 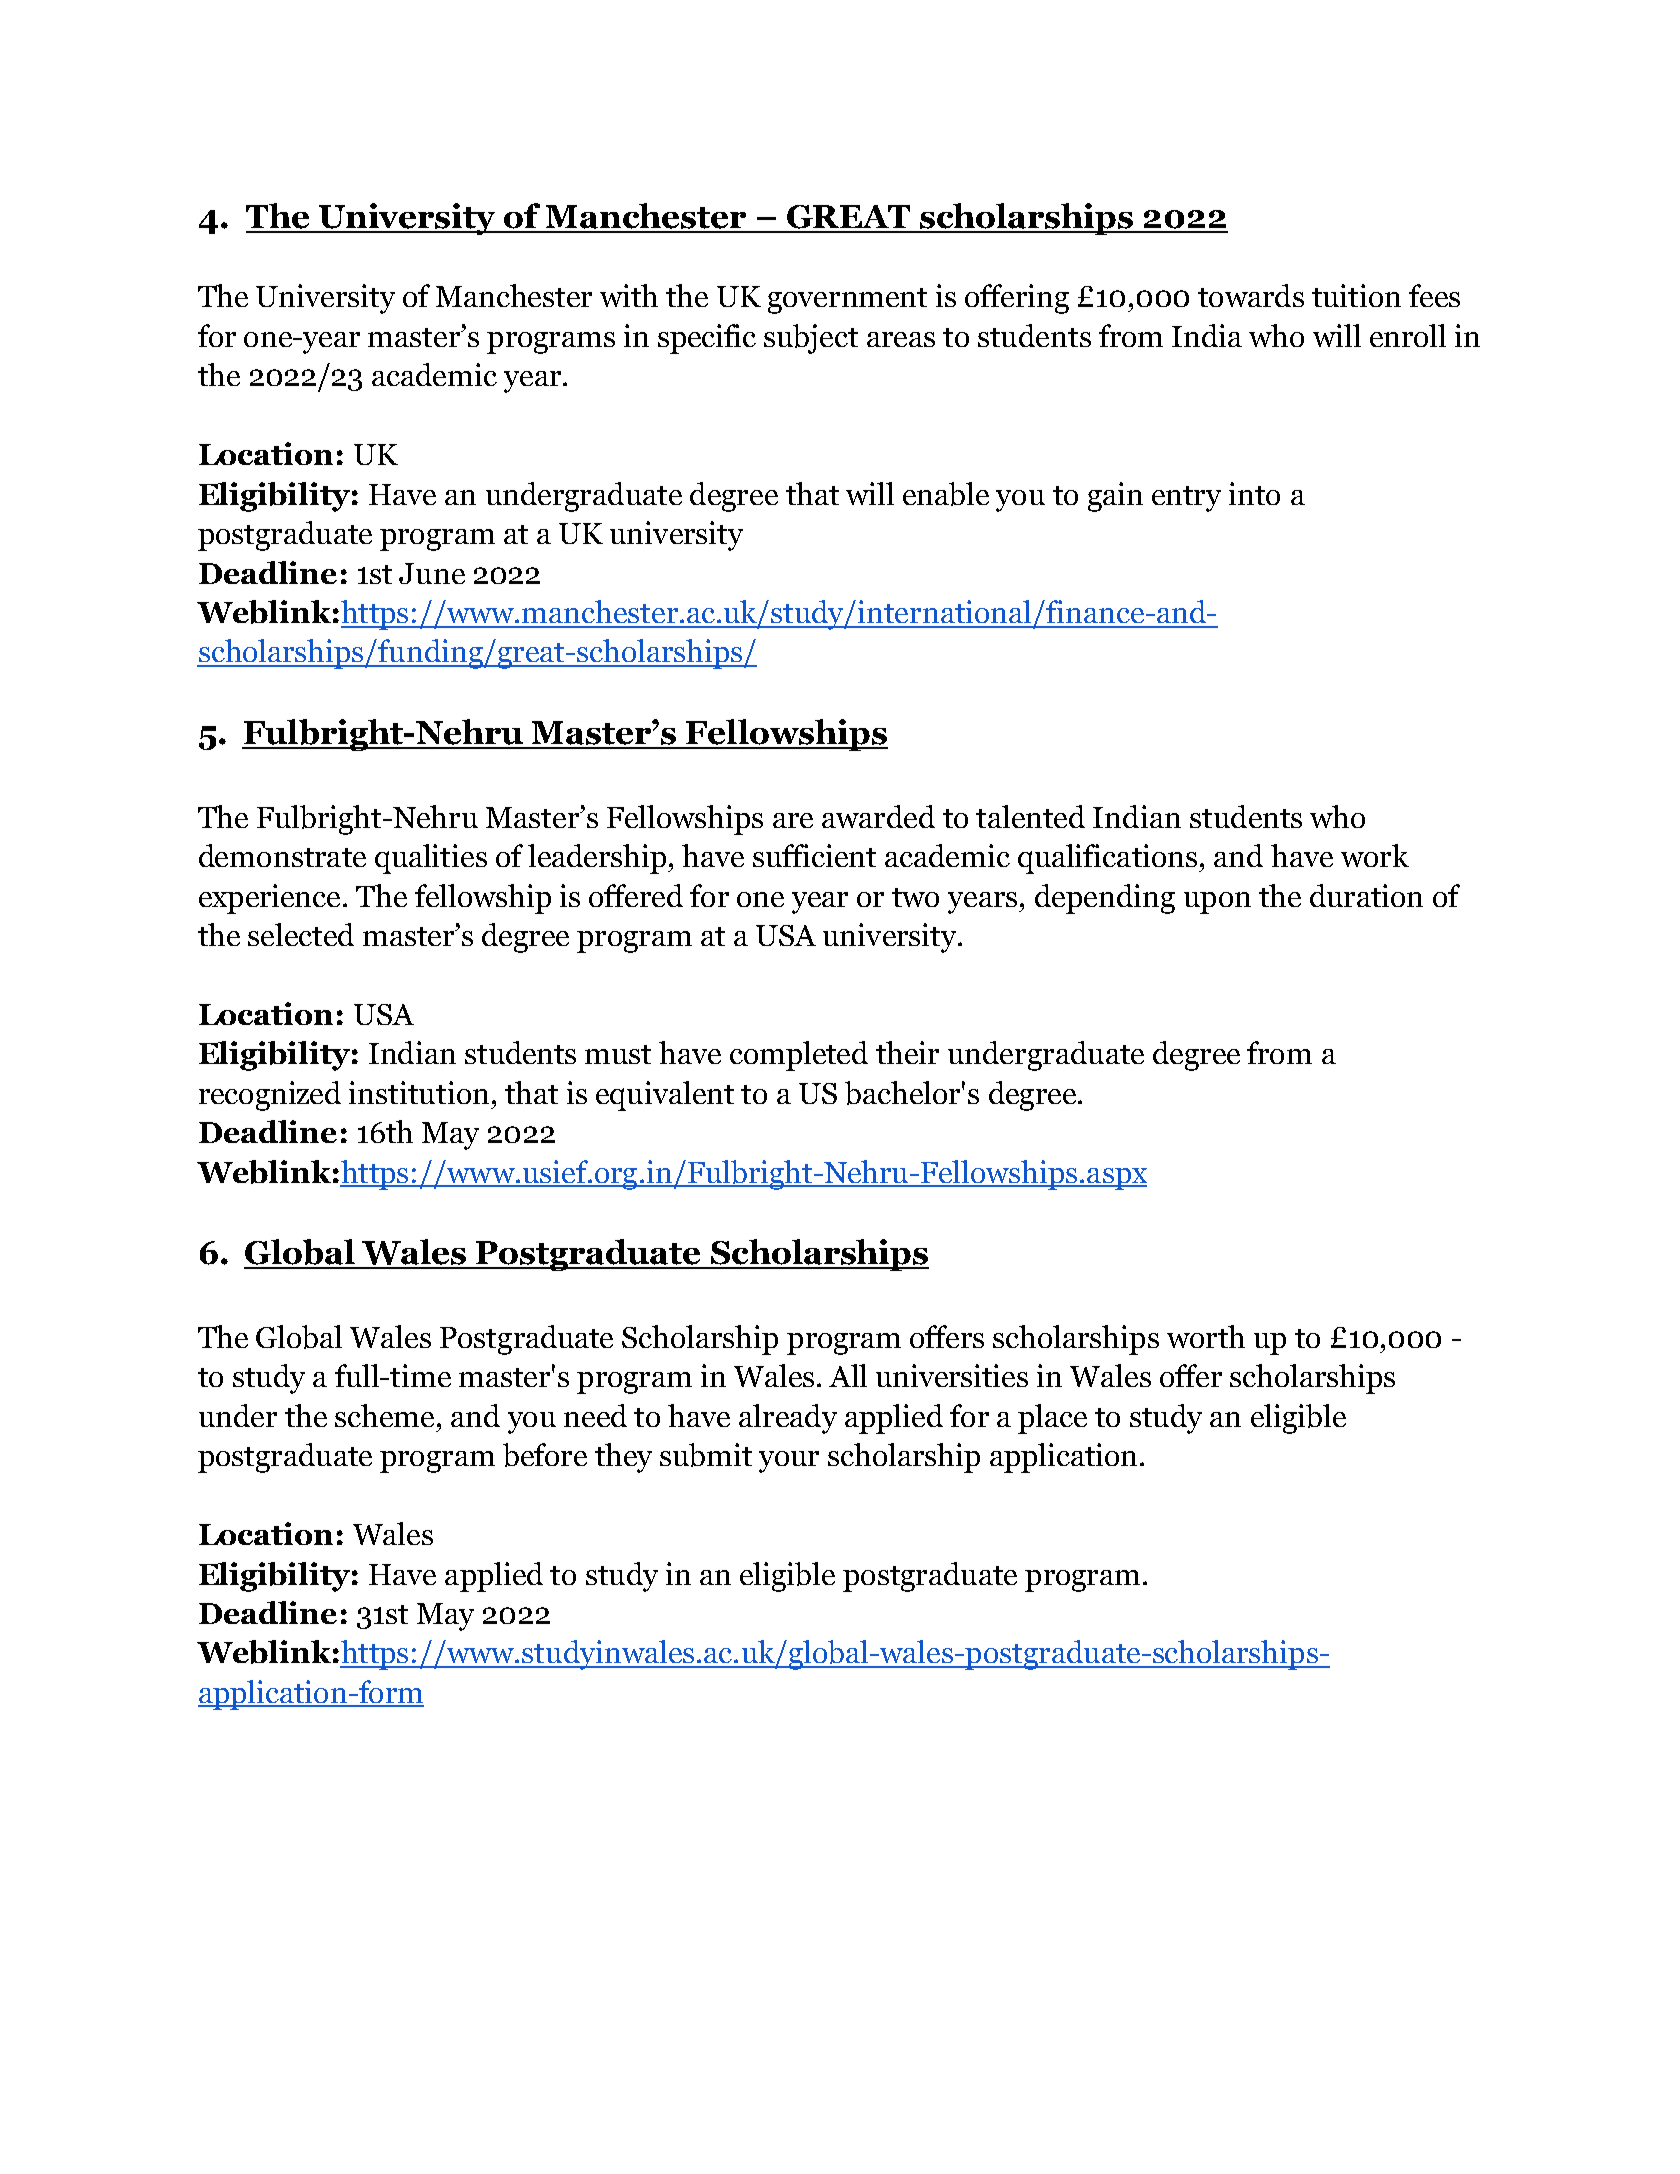 What do you see at coordinates (629, 295) in the screenshot?
I see `with` at bounding box center [629, 295].
